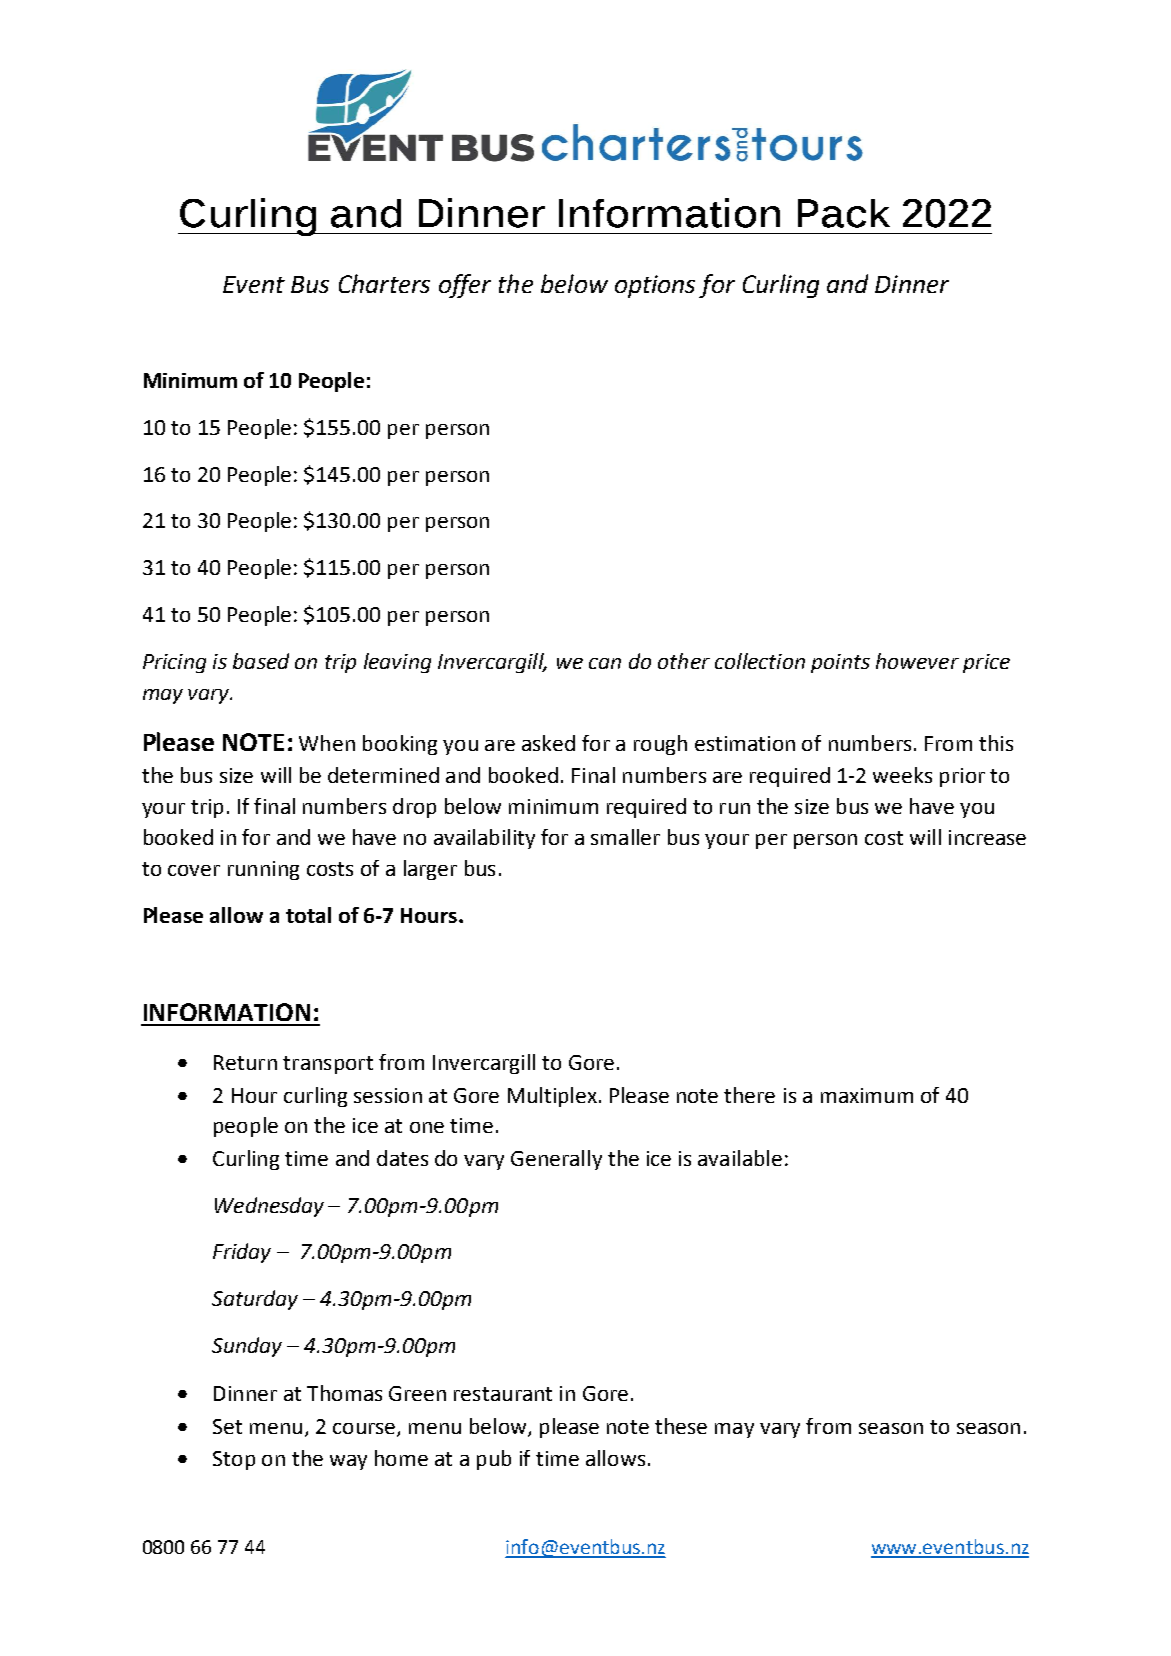 The height and width of the screenshot is (1656, 1171). What do you see at coordinates (681, 1426) in the screenshot?
I see `these` at bounding box center [681, 1426].
